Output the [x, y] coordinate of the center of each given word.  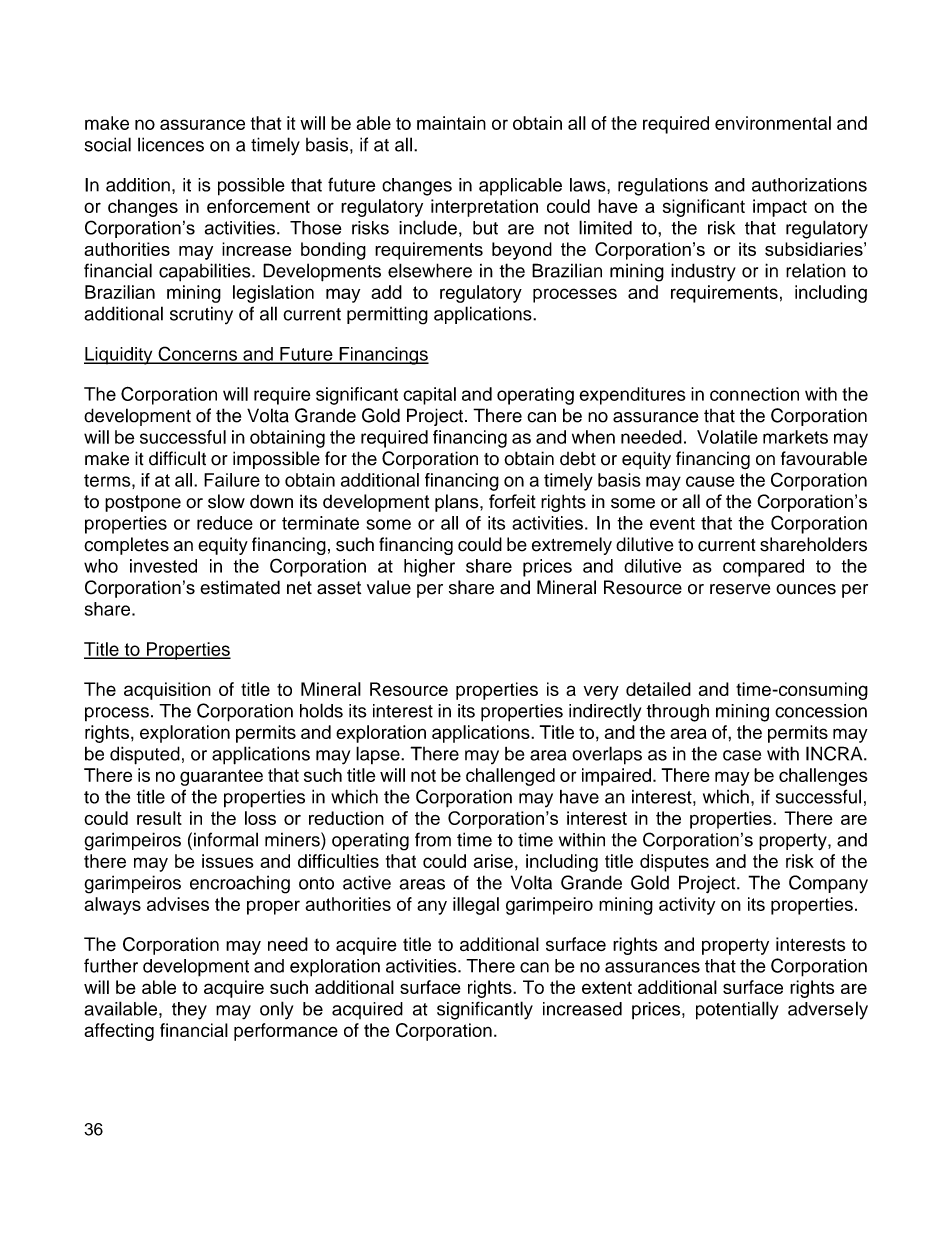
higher [429, 568]
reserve [740, 589]
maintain [451, 123]
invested [163, 566]
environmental [773, 123]
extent [607, 987]
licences [171, 144]
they [189, 1011]
